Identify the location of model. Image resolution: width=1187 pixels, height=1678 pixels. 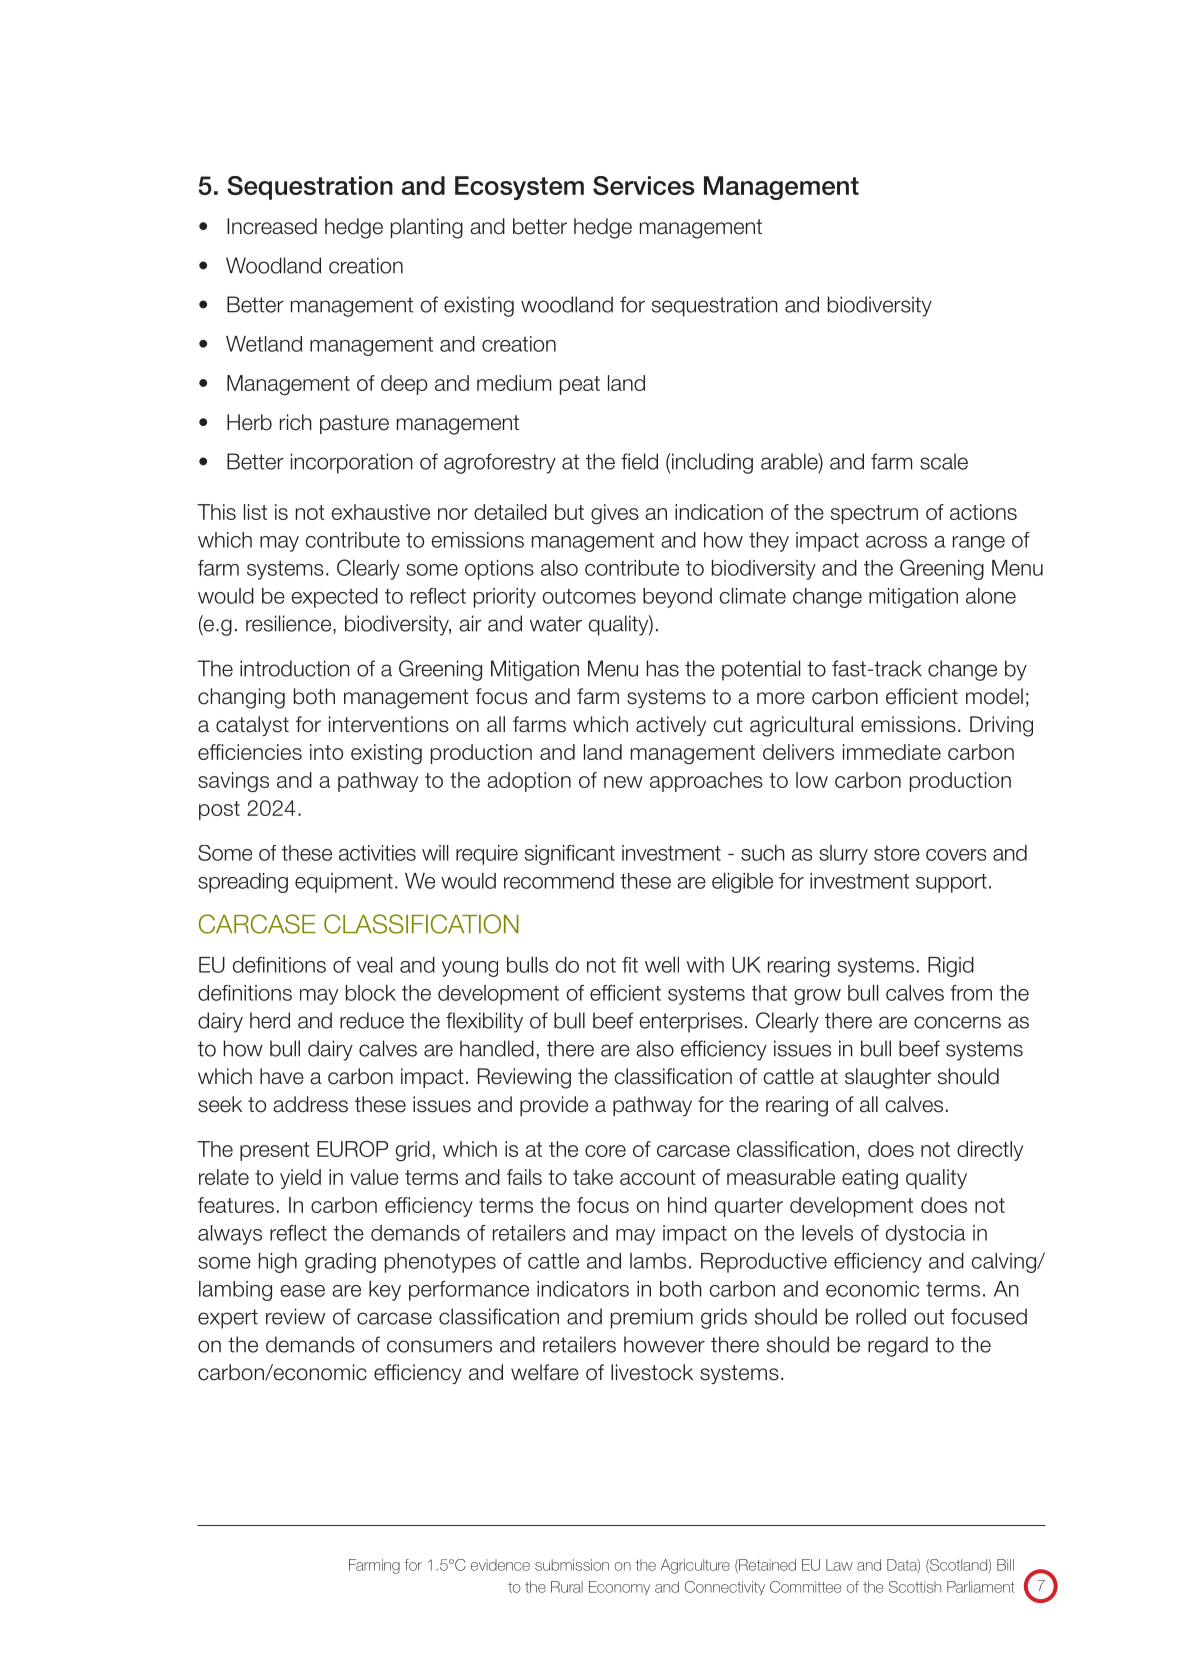
(994, 696).
